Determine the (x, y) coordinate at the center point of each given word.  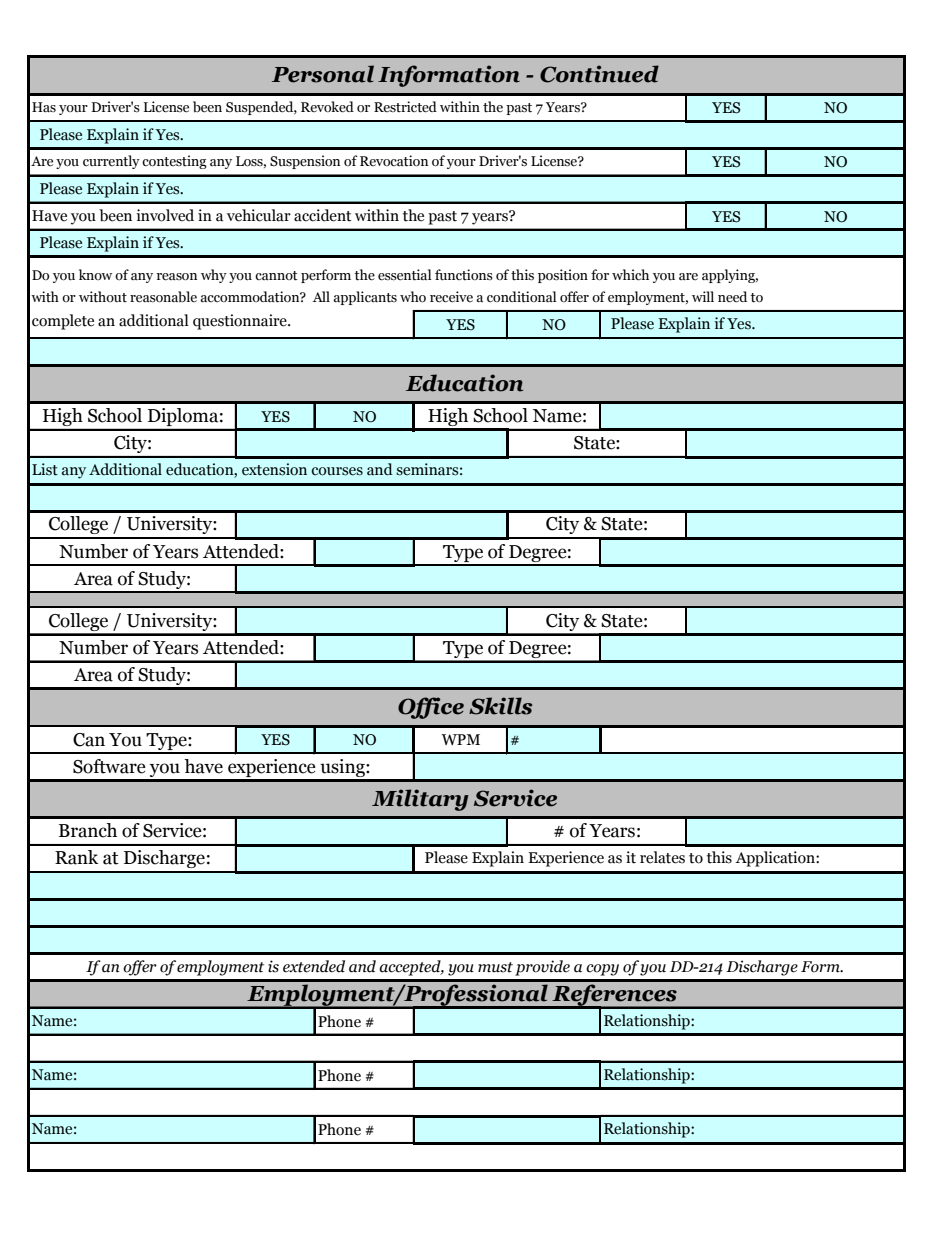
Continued (599, 74)
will (703, 296)
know (95, 274)
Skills (500, 706)
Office (431, 708)
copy (602, 970)
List (45, 469)
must (495, 967)
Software (109, 766)
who (413, 297)
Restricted (405, 107)
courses (337, 471)
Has (44, 107)
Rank (76, 857)
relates (662, 857)
